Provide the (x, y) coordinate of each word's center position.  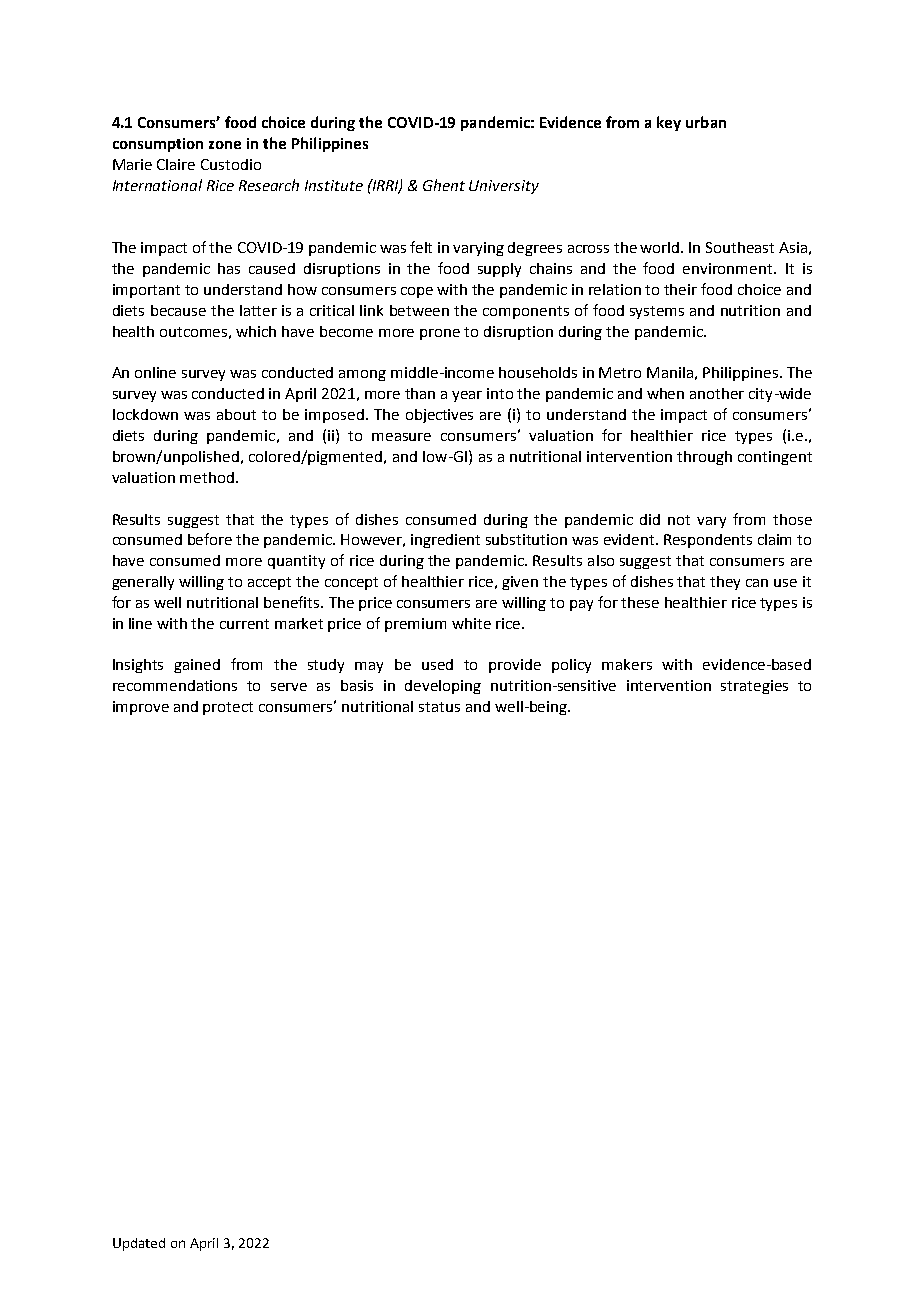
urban (706, 122)
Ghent (444, 185)
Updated (139, 1244)
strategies (754, 687)
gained (197, 666)
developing (443, 687)
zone (225, 145)
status (439, 707)
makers (627, 664)
